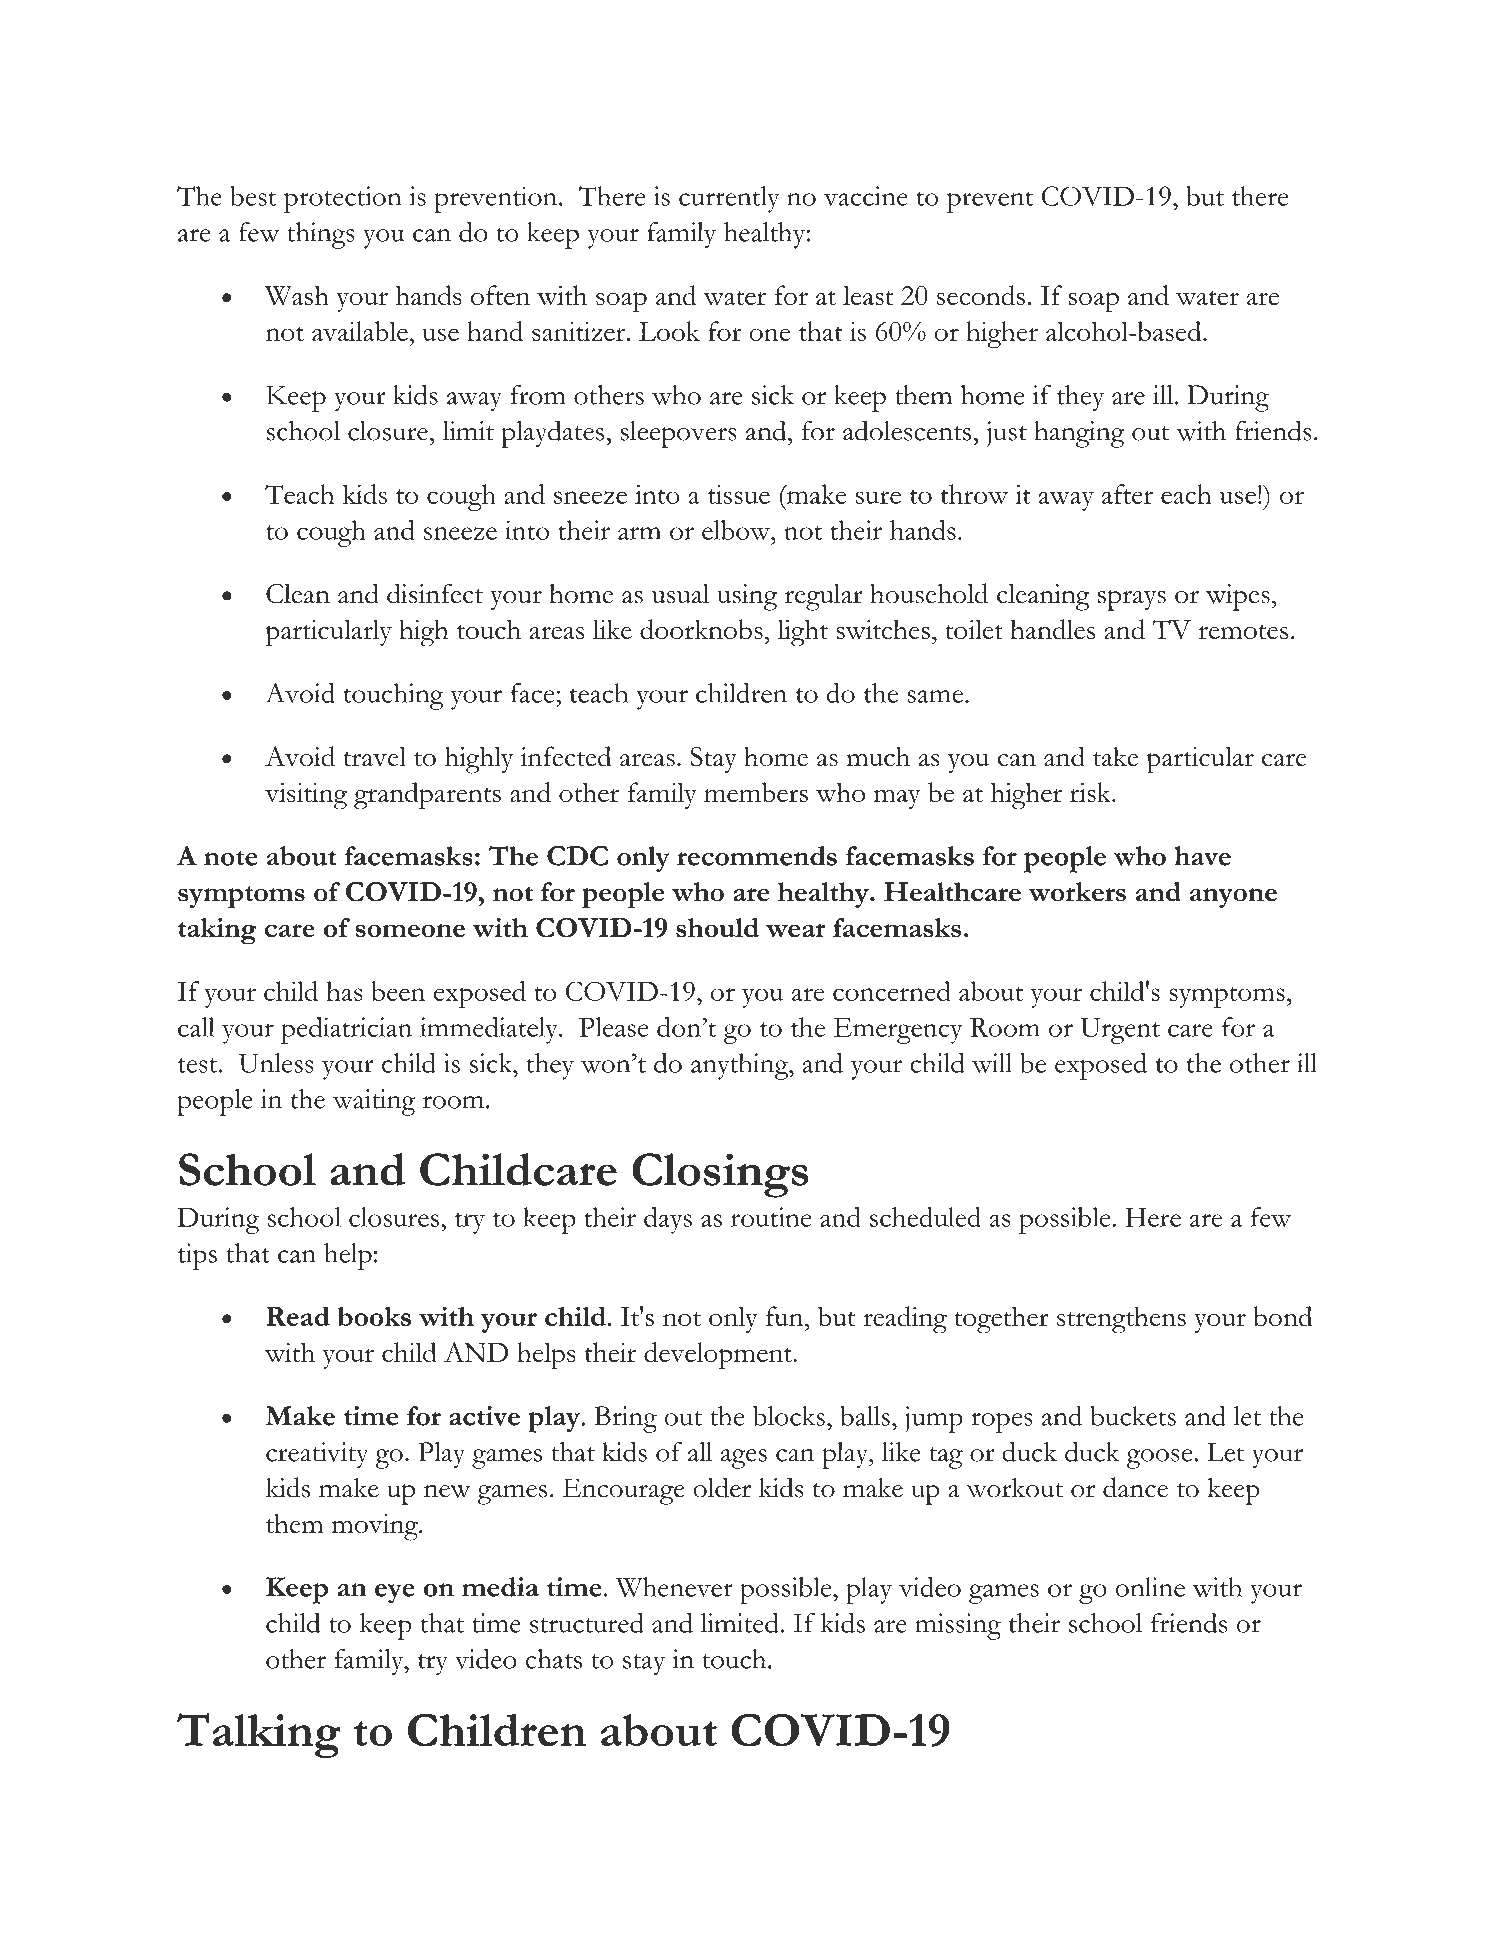 This image has width=1500, height=1941. Describe the element at coordinates (344, 991) in the image. I see `has` at that location.
